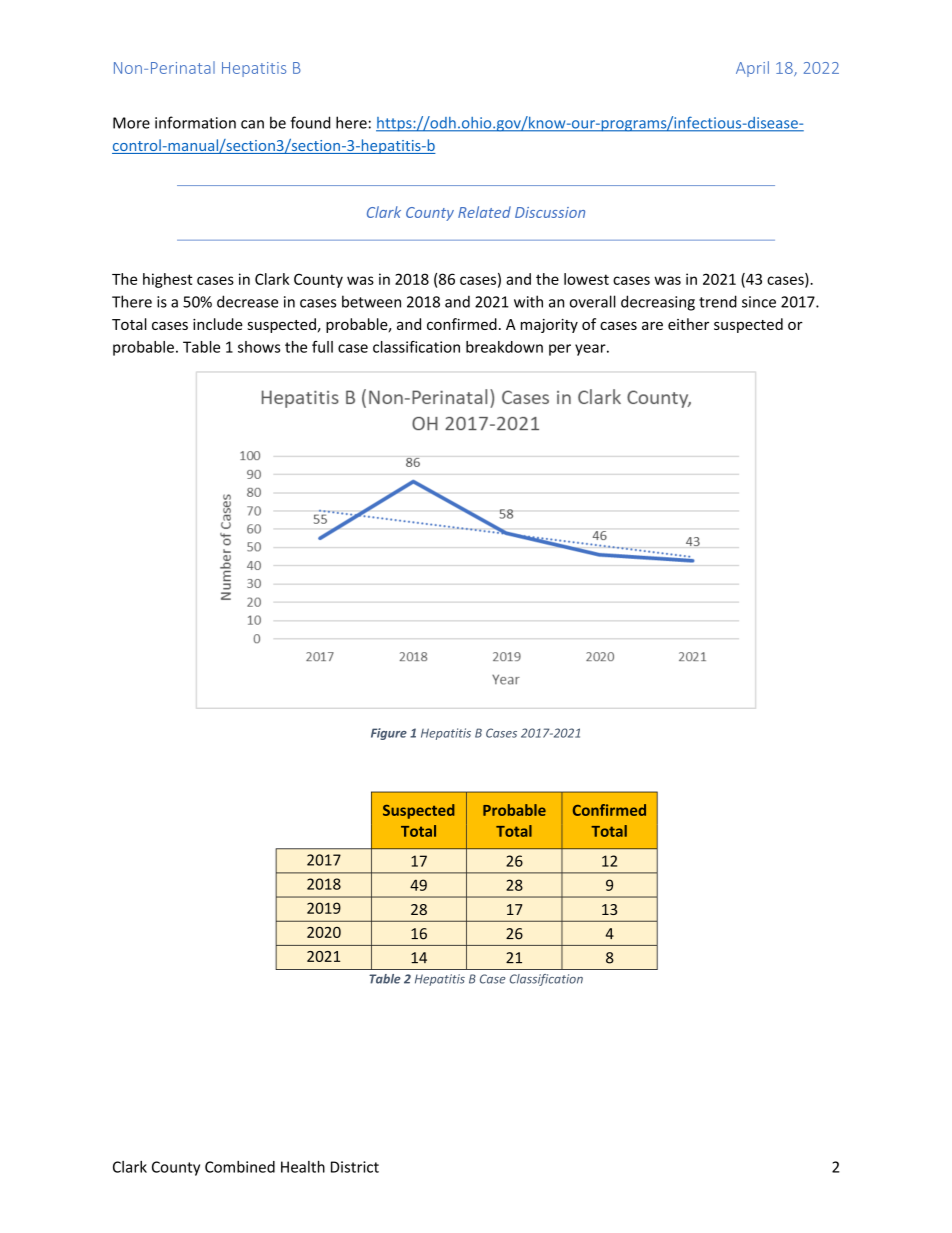 The width and height of the screenshot is (952, 1233). I want to click on Combined, so click(240, 1167).
